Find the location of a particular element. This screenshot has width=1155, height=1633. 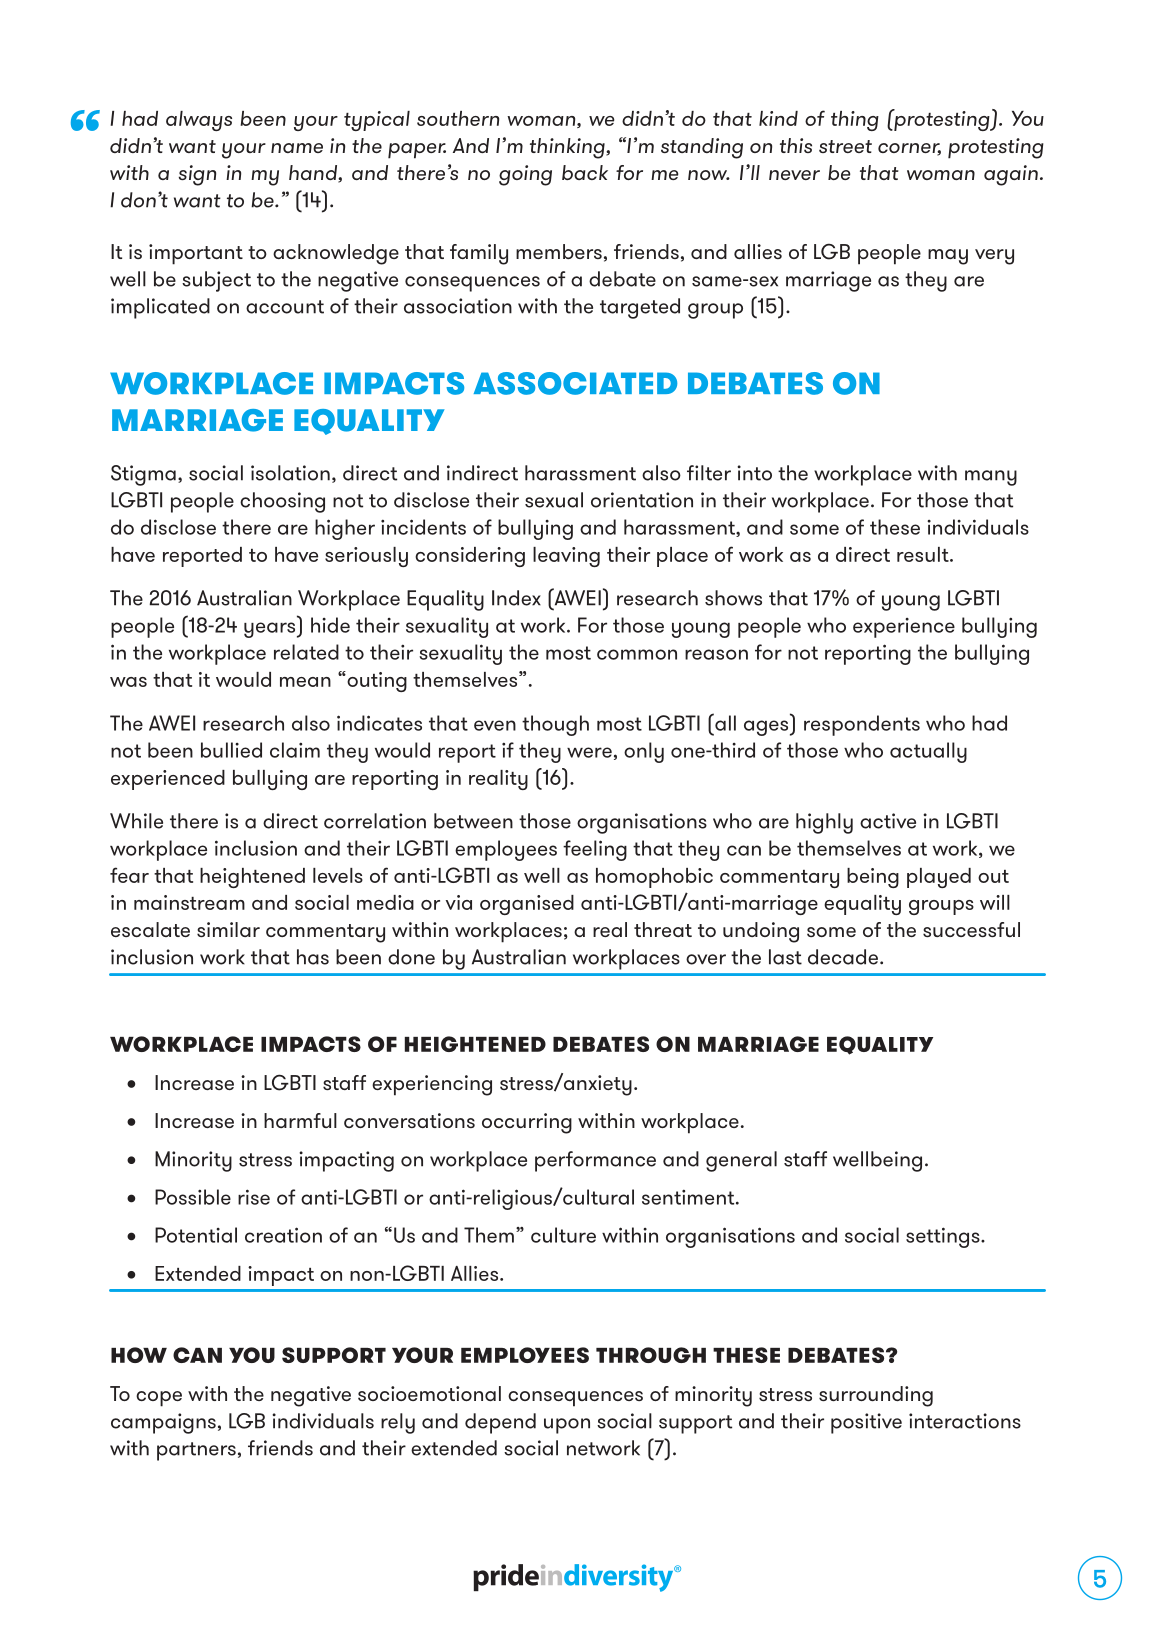

sign is located at coordinates (197, 175).
